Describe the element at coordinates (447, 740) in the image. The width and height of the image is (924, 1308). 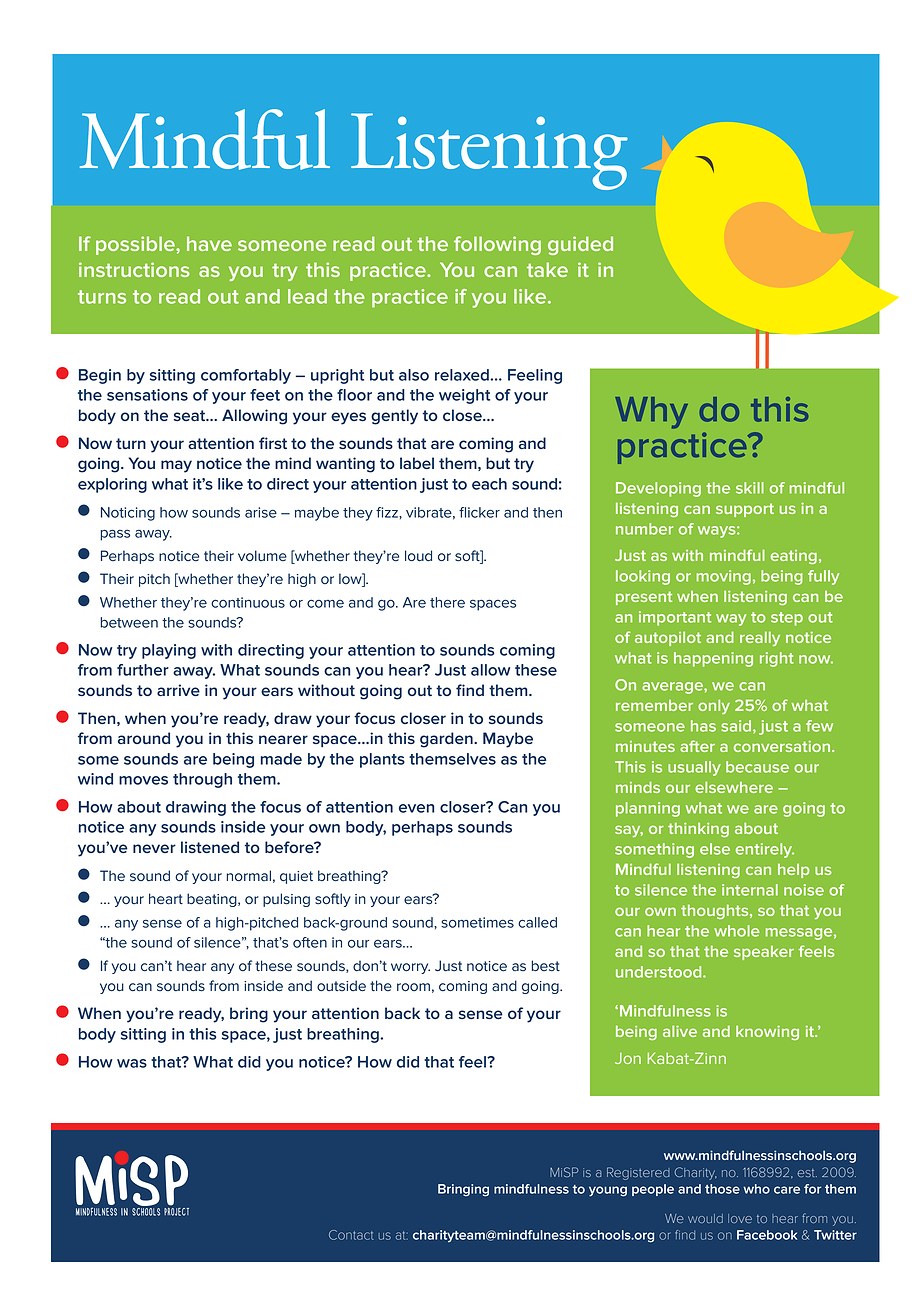
I see `garden` at that location.
